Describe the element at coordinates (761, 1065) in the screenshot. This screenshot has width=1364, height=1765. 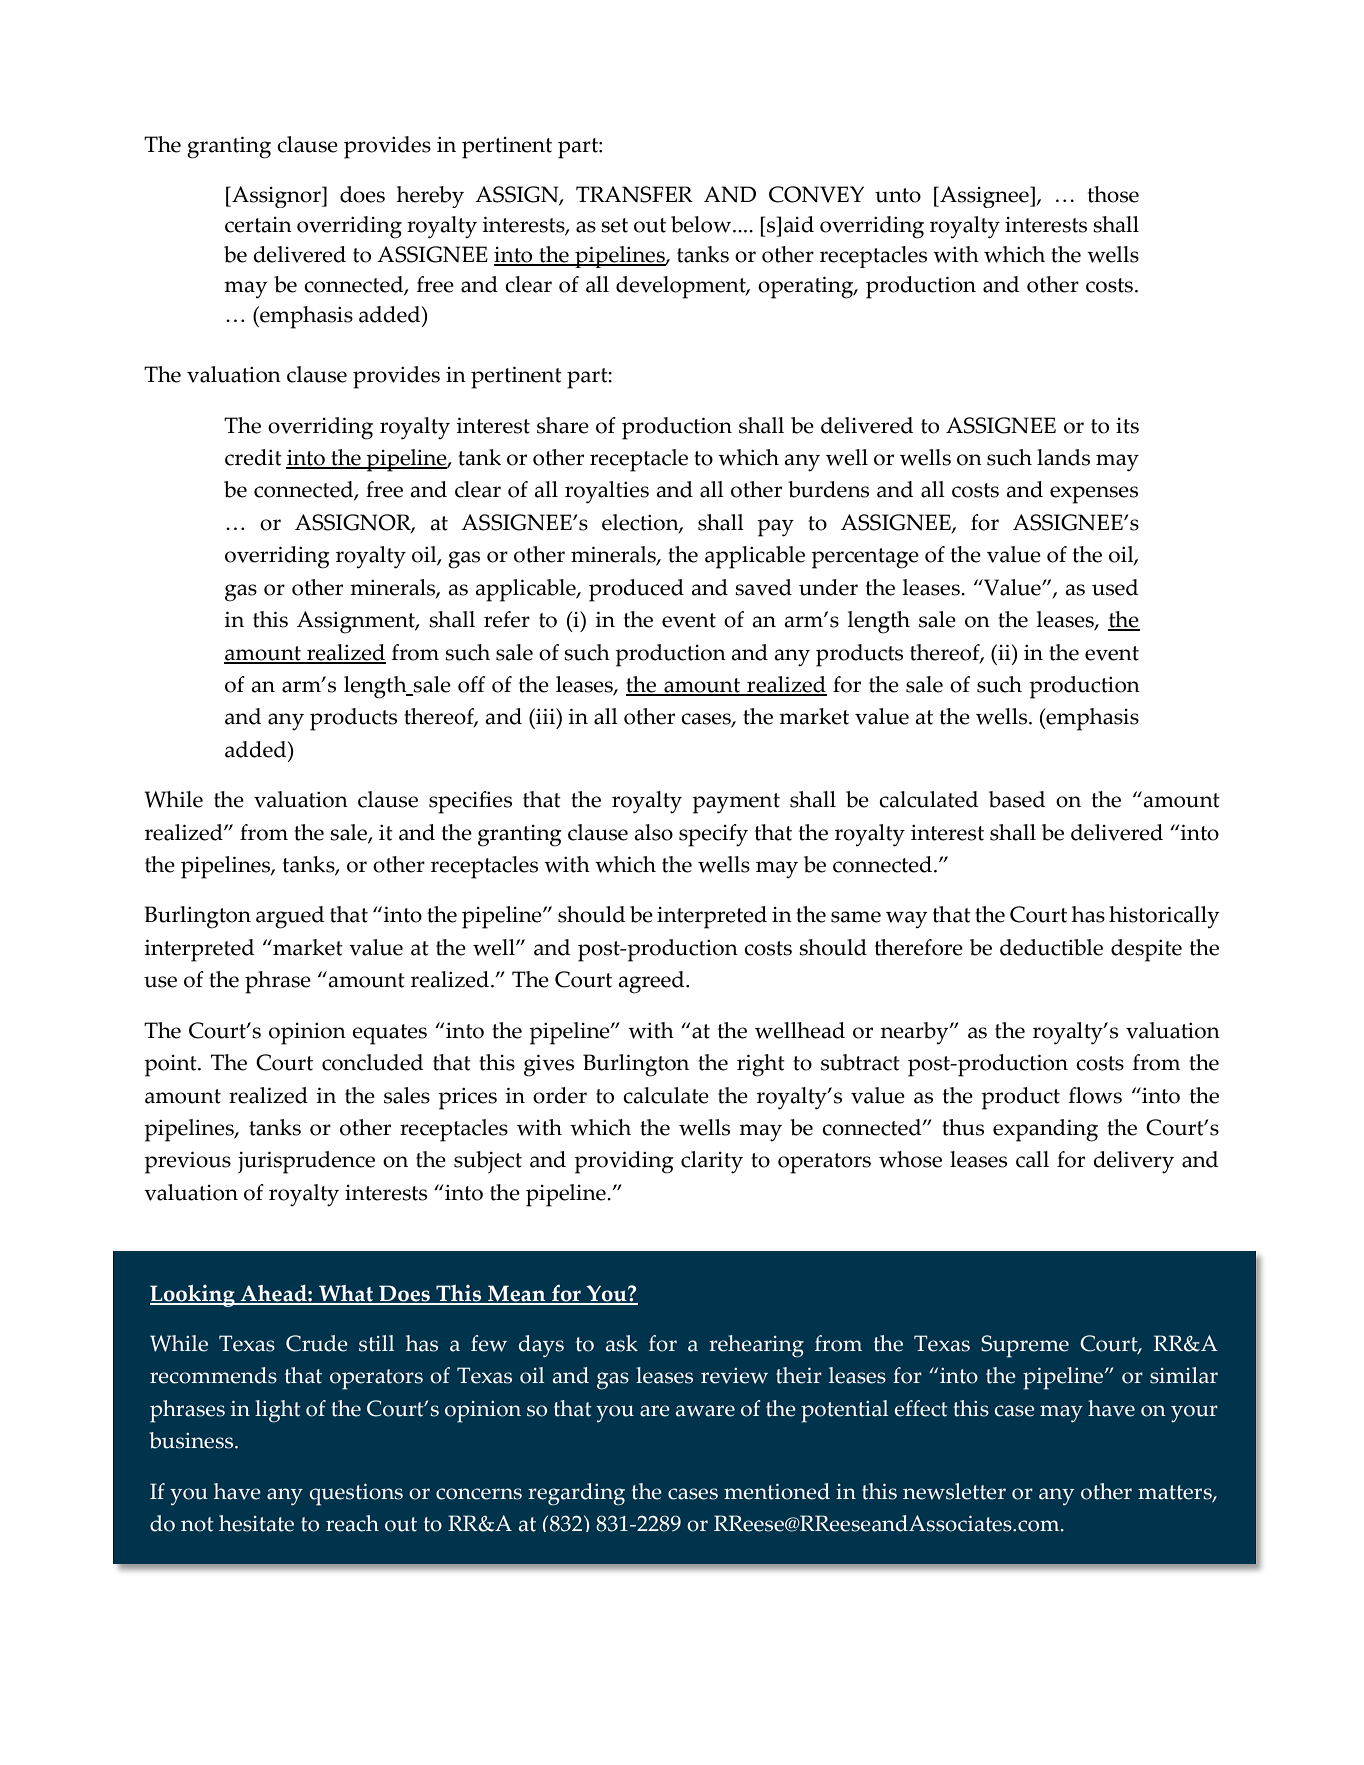
I see `right` at that location.
